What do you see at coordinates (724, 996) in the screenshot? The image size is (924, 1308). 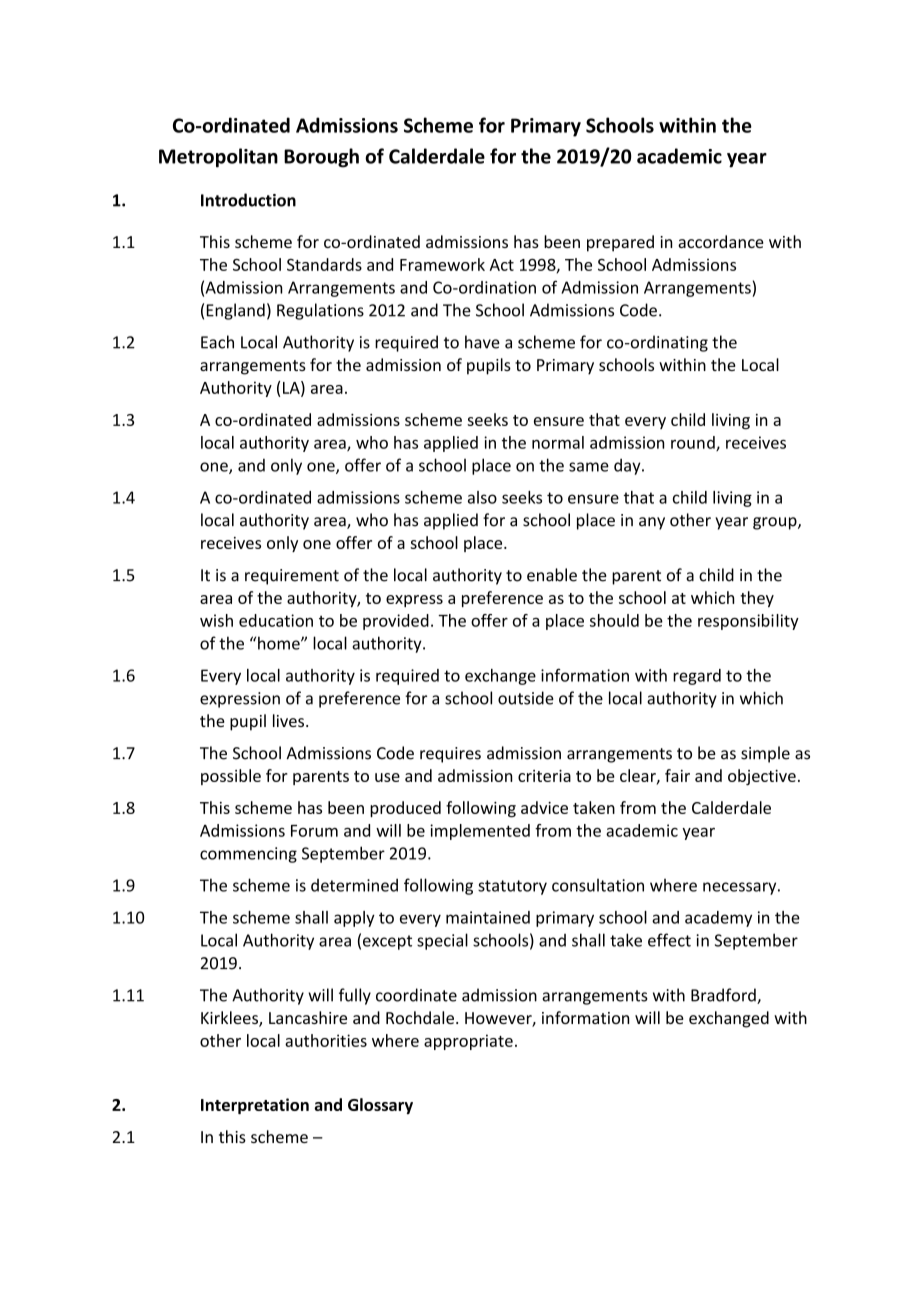 I see `Bradford` at bounding box center [724, 996].
